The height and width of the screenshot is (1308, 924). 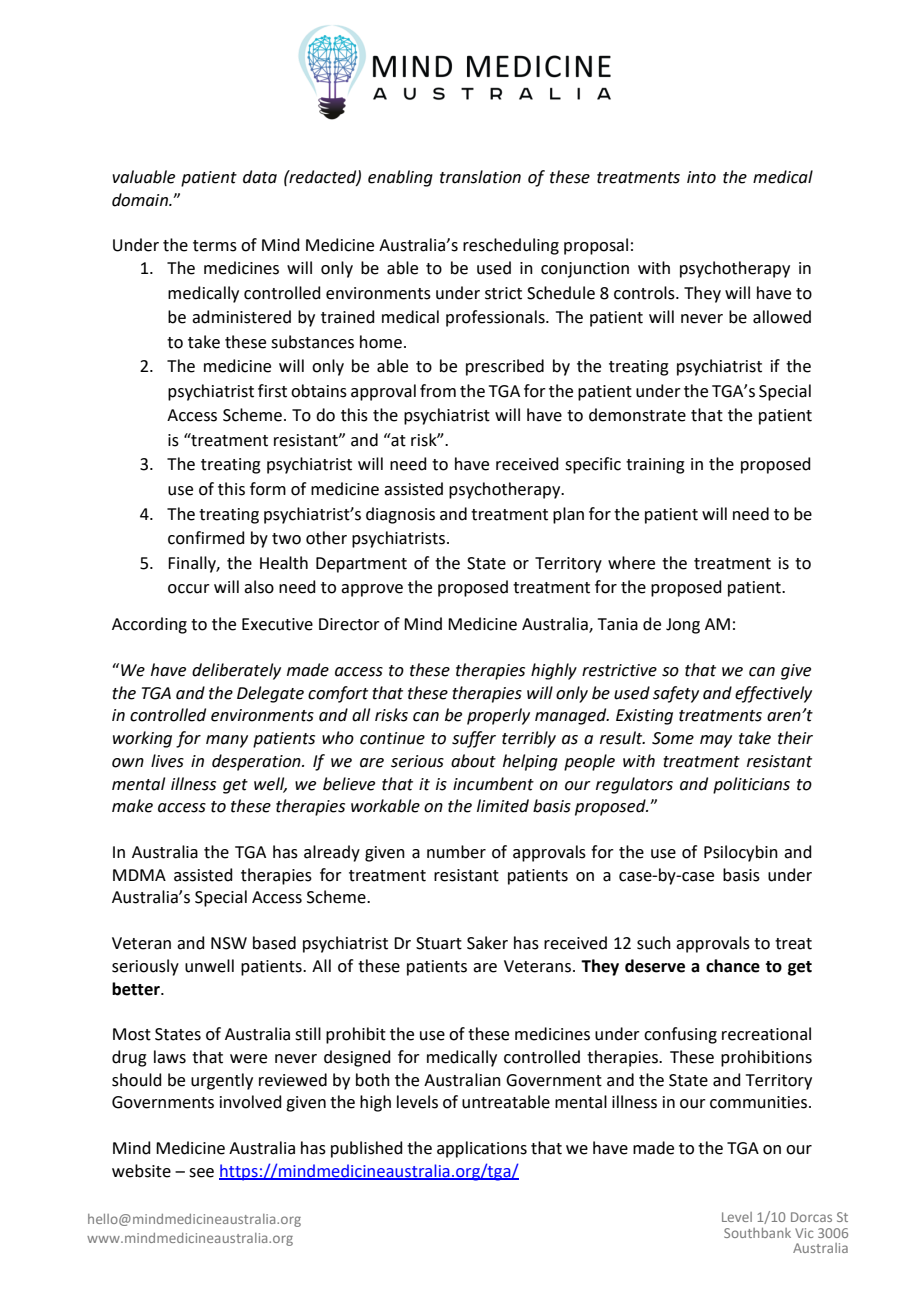 What do you see at coordinates (733, 966) in the screenshot?
I see `chance` at bounding box center [733, 966].
